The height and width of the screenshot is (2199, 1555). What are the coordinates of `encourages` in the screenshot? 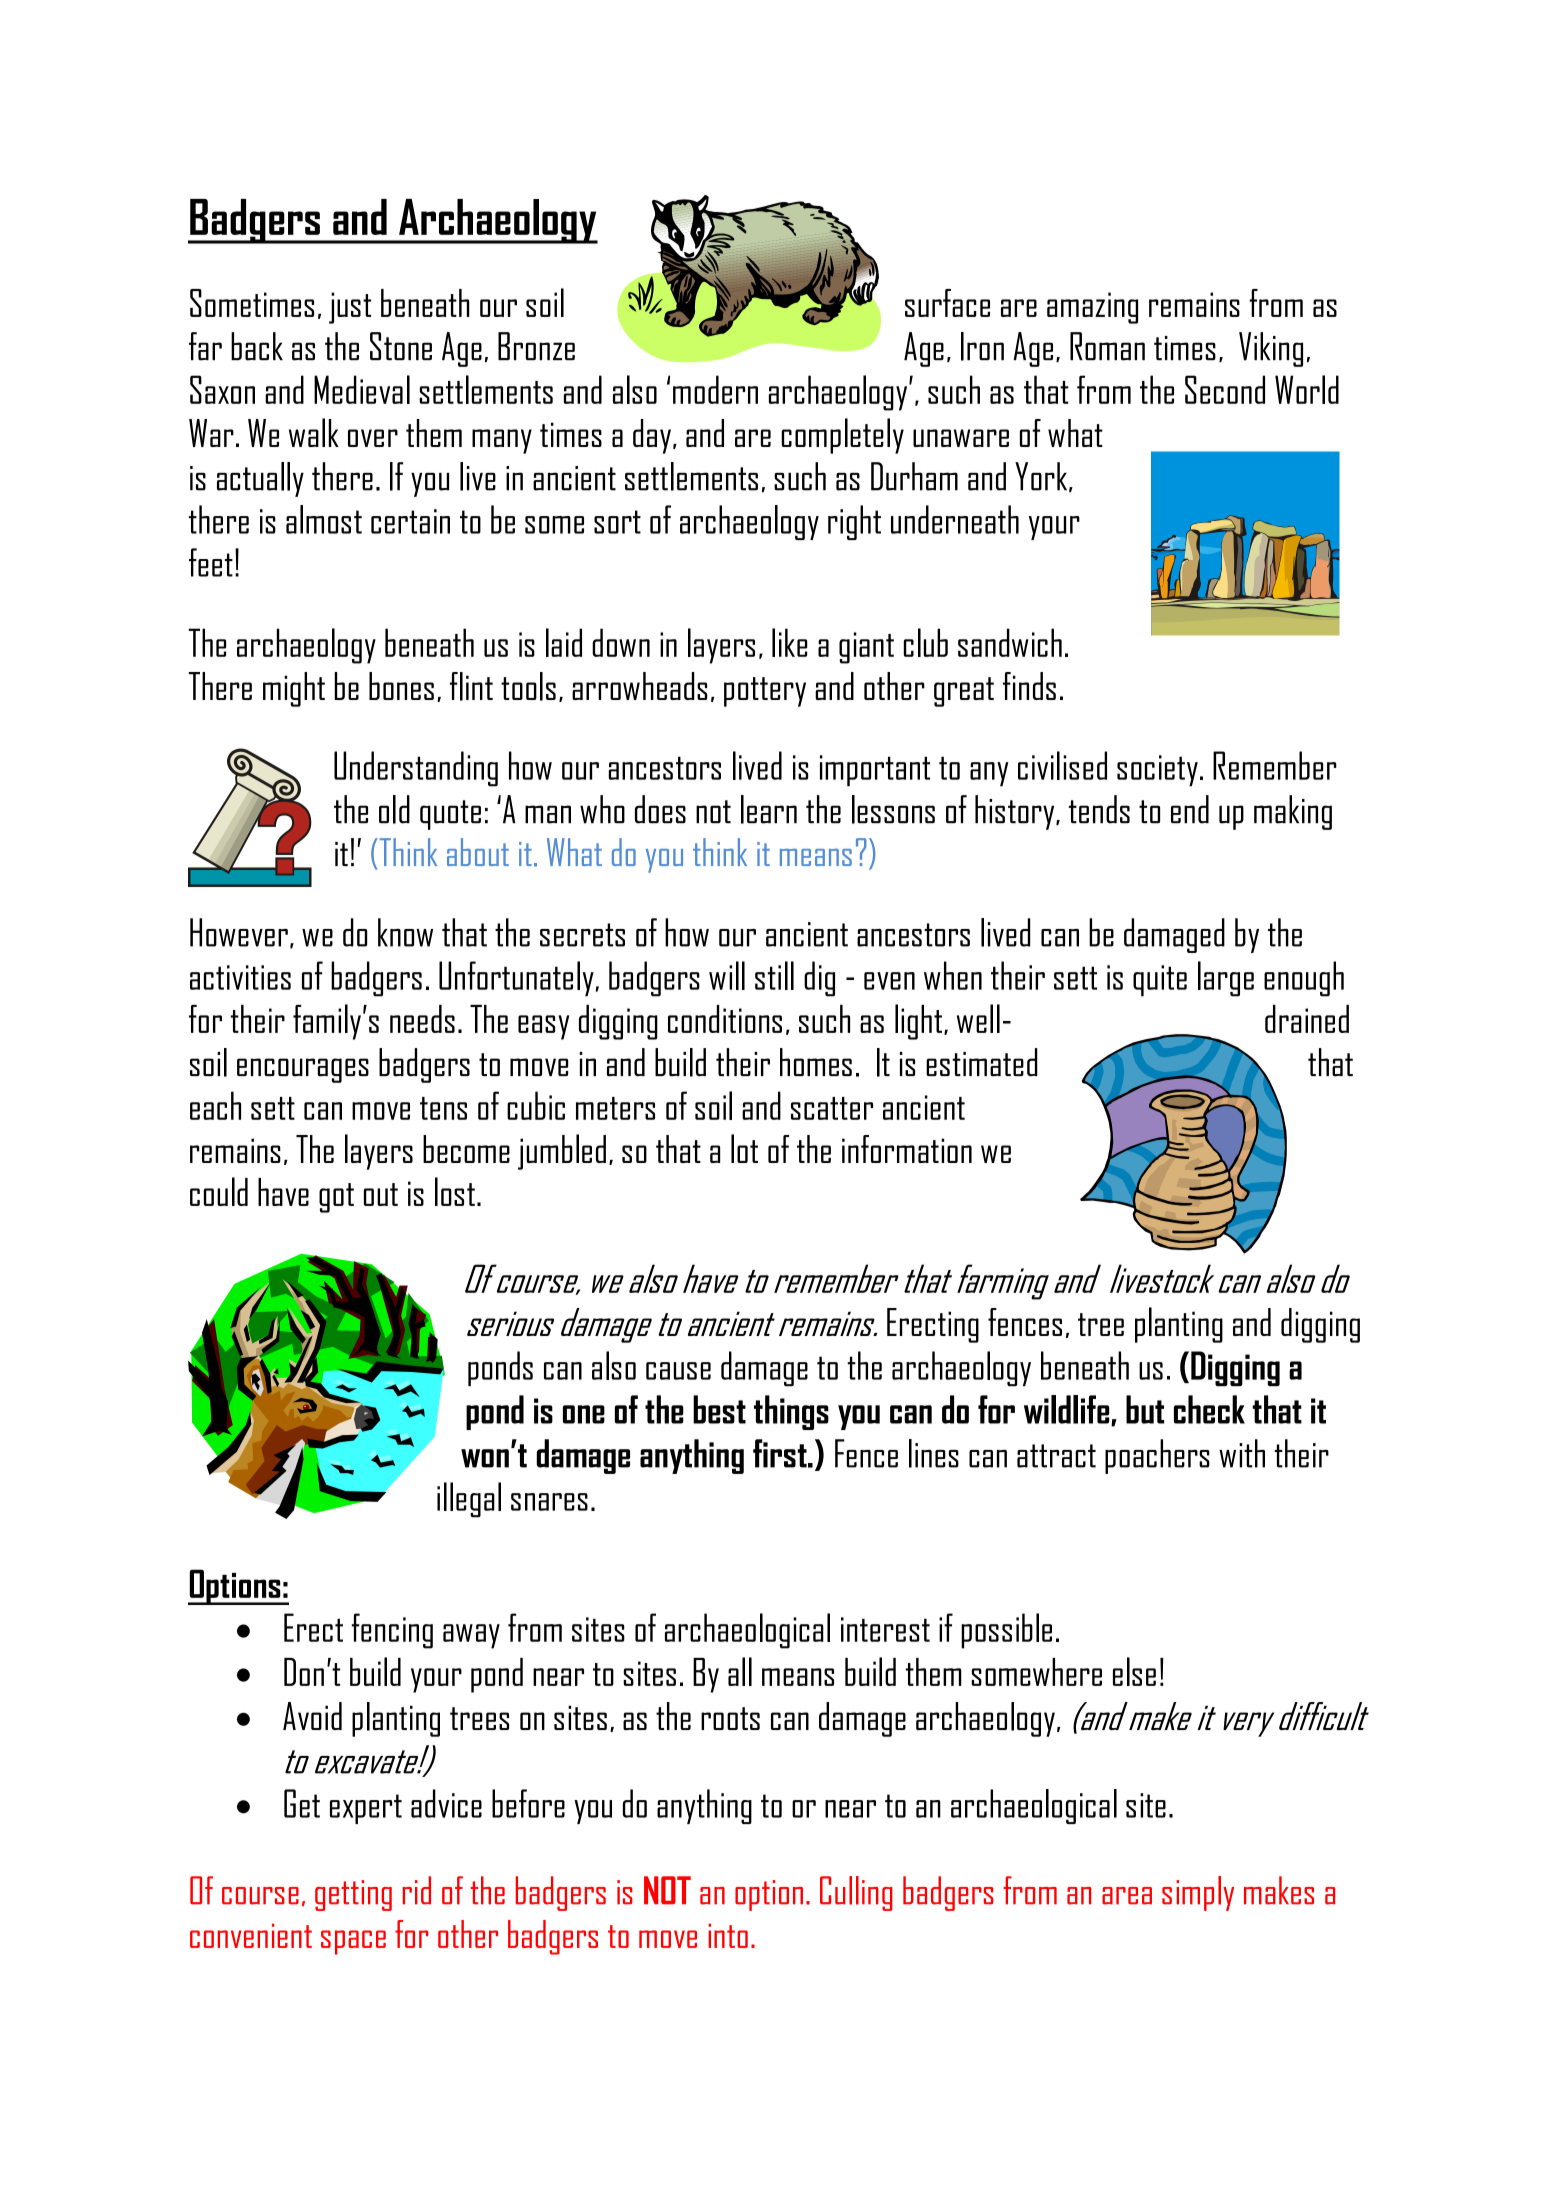 It's located at (303, 1070).
